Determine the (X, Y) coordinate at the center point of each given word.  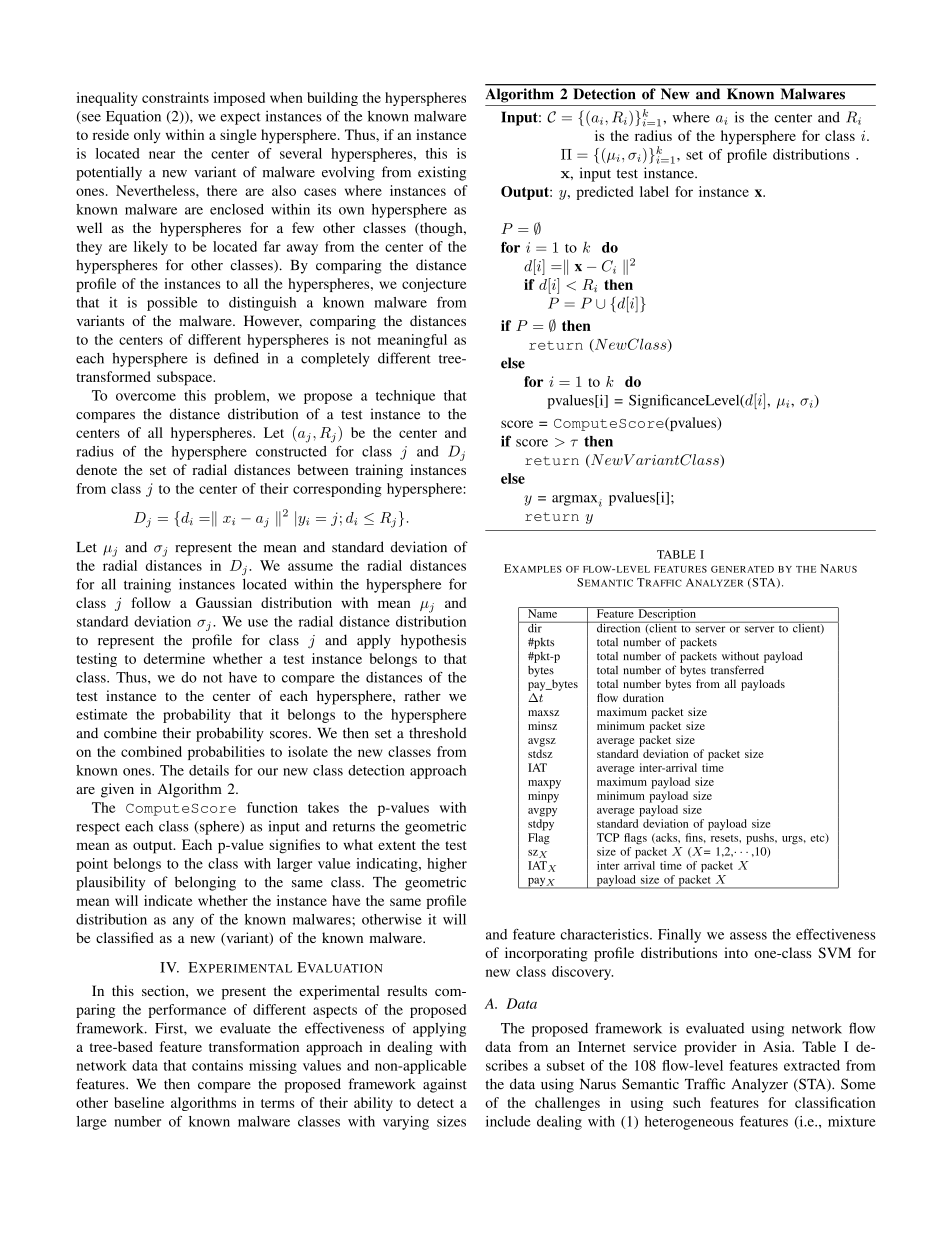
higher (447, 865)
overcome (146, 397)
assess (748, 936)
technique (405, 397)
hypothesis (433, 641)
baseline (139, 1102)
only (147, 136)
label (654, 191)
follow (151, 602)
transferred (737, 670)
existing (442, 173)
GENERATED (742, 569)
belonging (205, 883)
